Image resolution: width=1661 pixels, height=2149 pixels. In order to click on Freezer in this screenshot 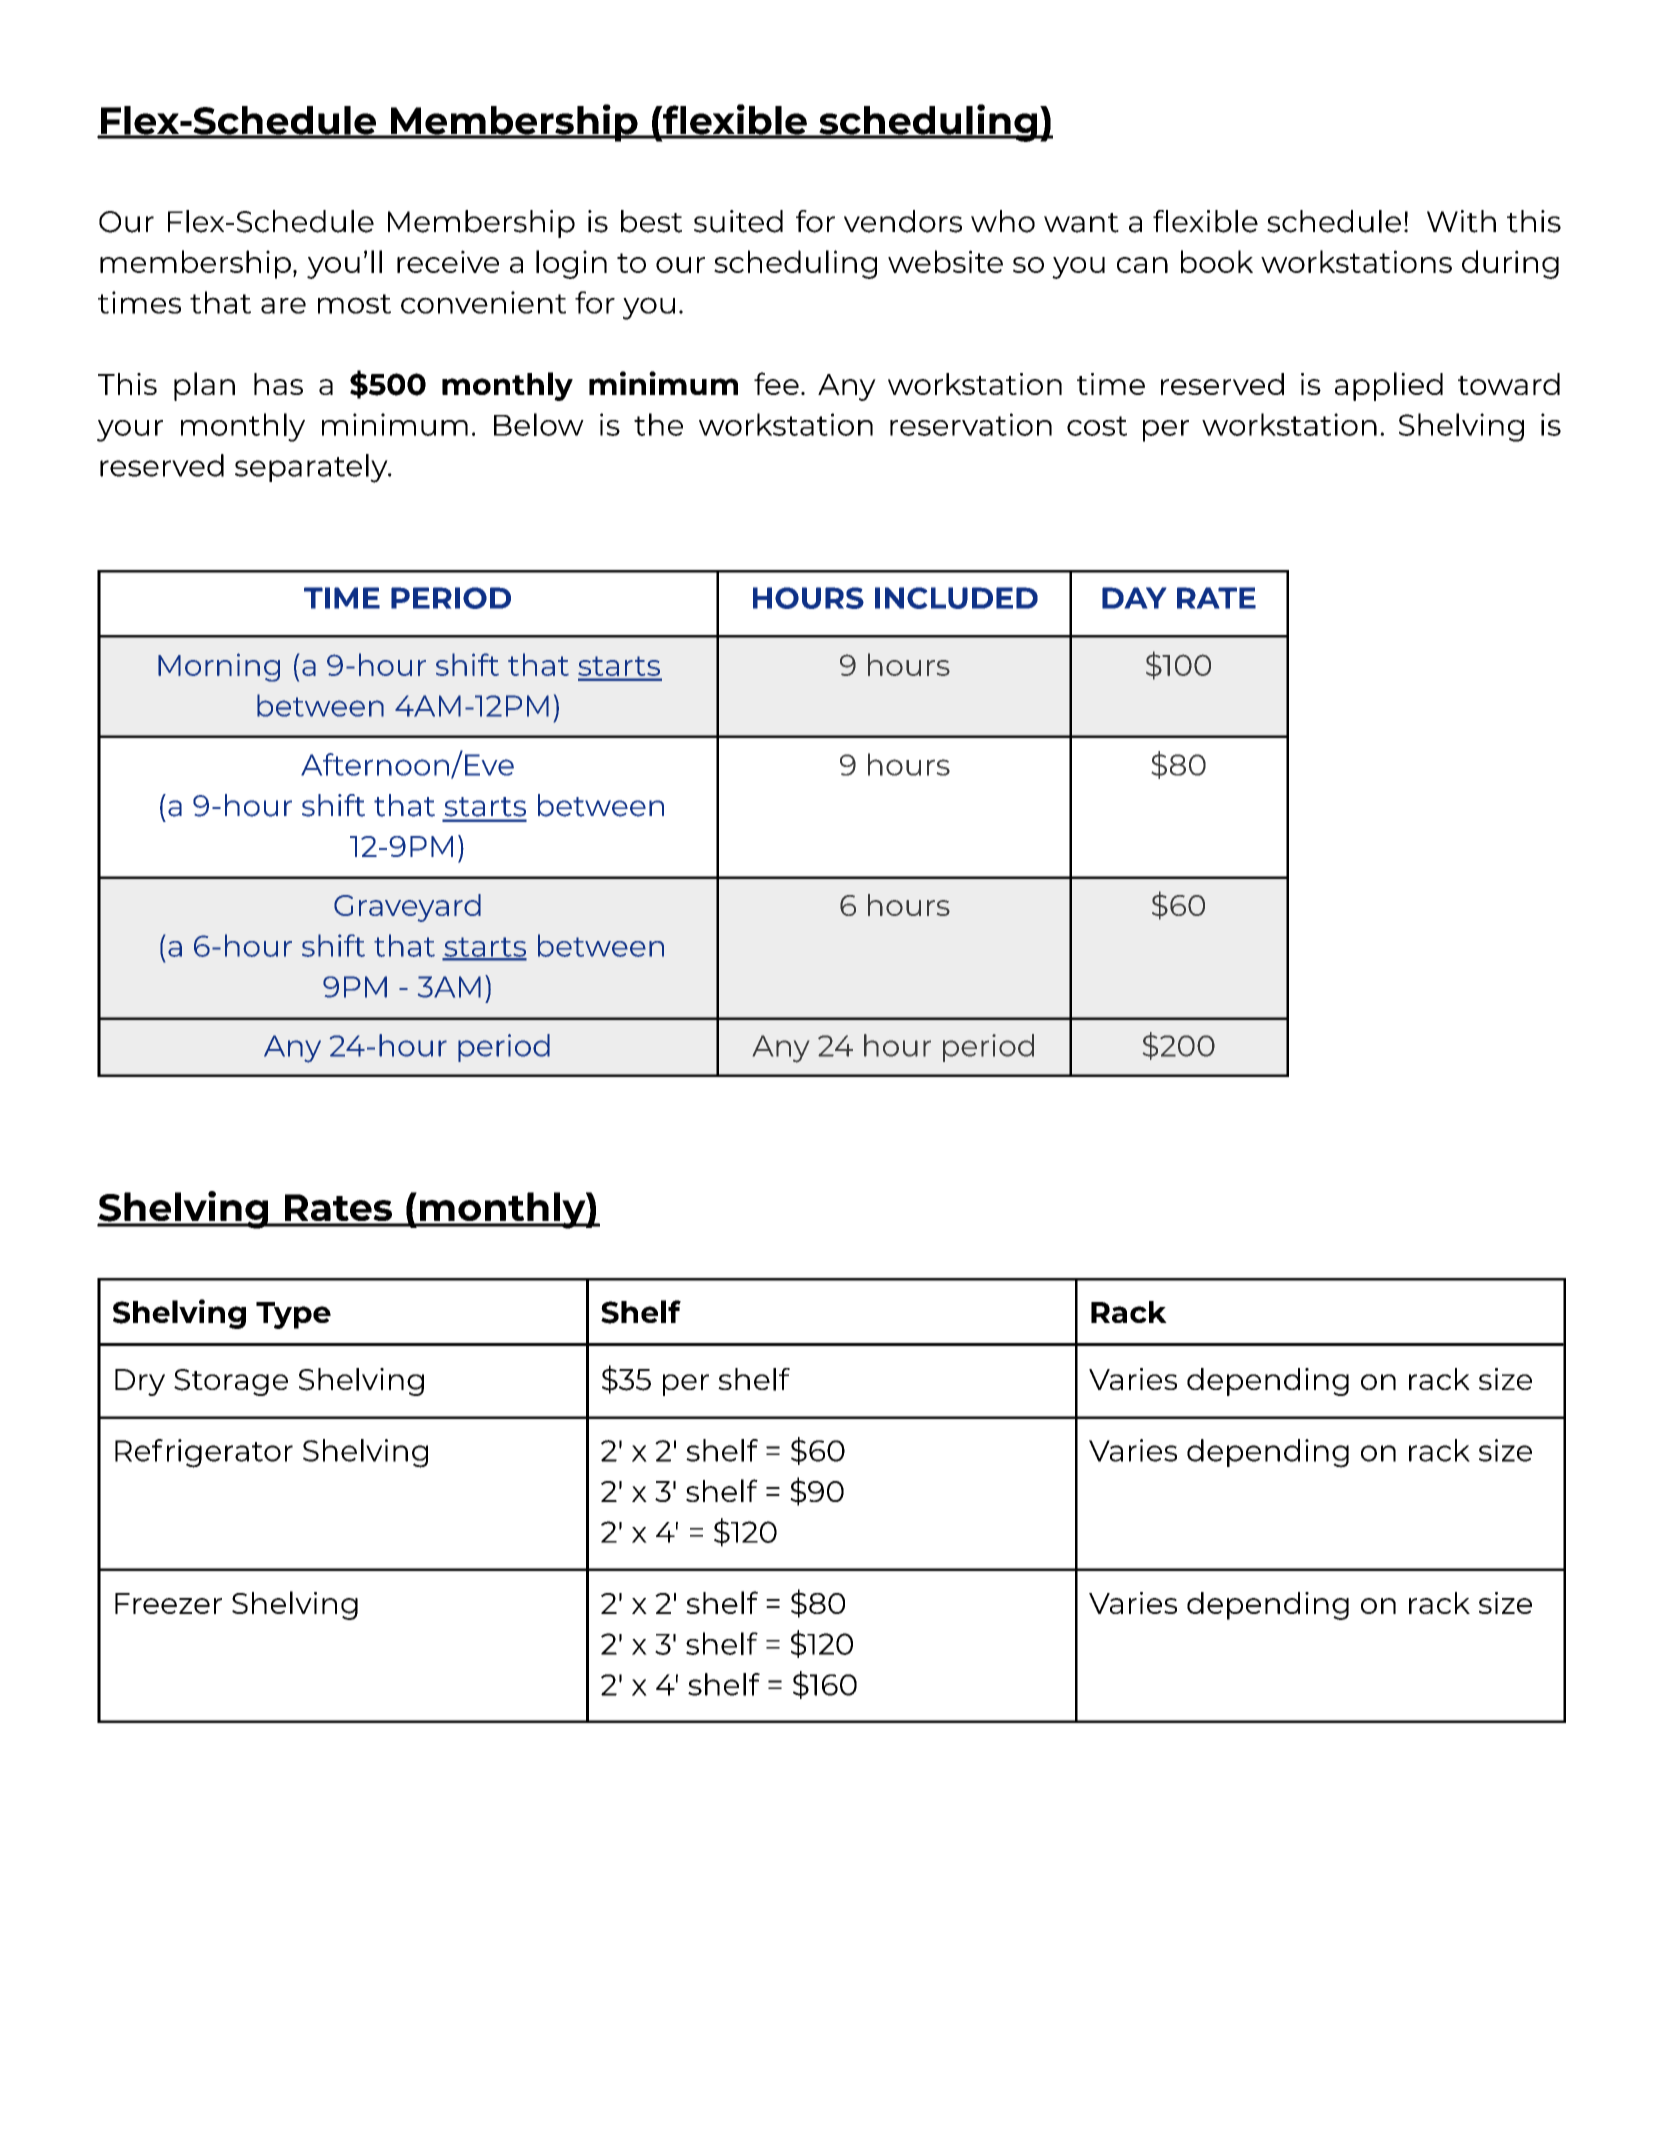, I will do `click(168, 1603)`.
